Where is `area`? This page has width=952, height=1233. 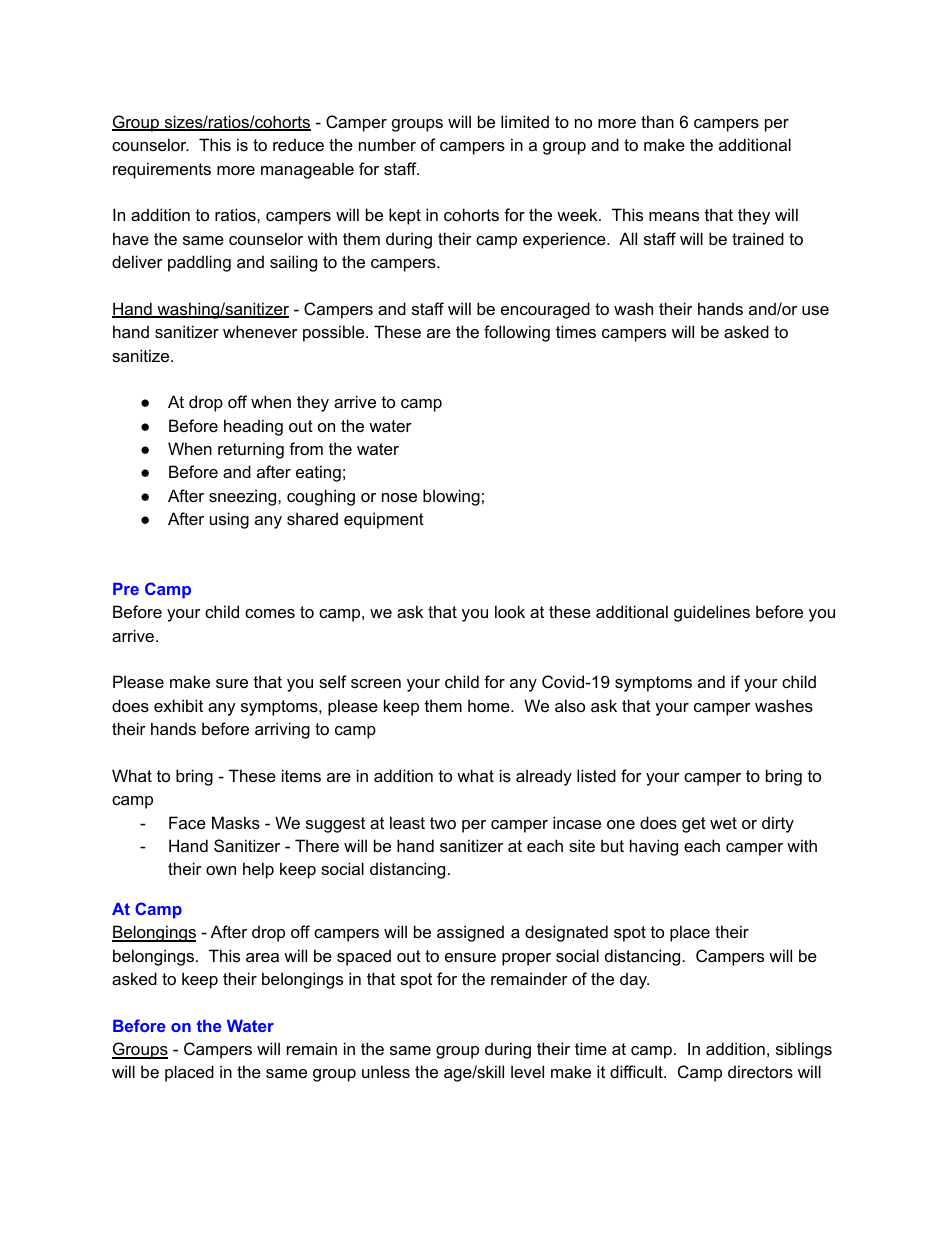 area is located at coordinates (262, 957).
